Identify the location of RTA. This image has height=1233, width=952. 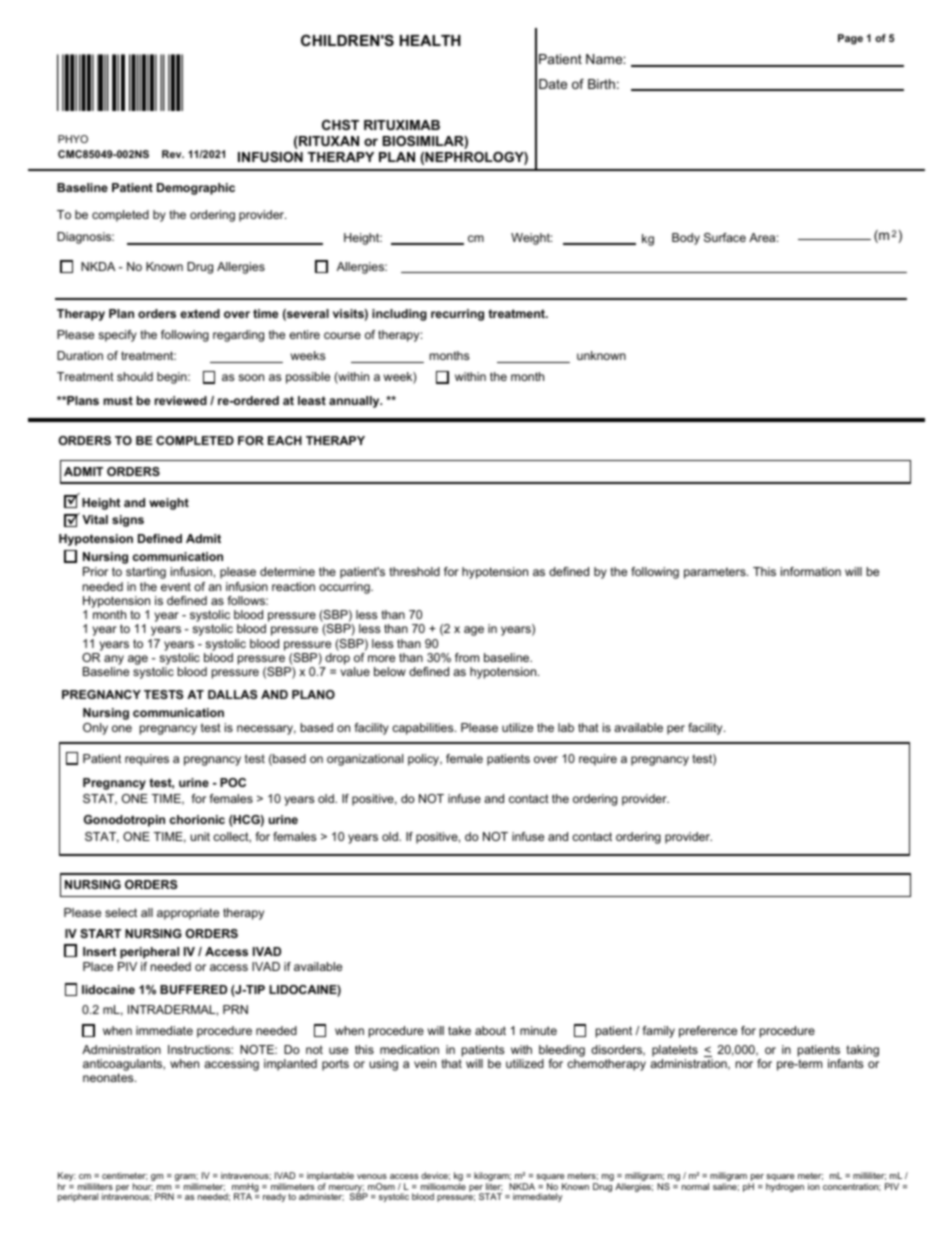
(243, 1196).
